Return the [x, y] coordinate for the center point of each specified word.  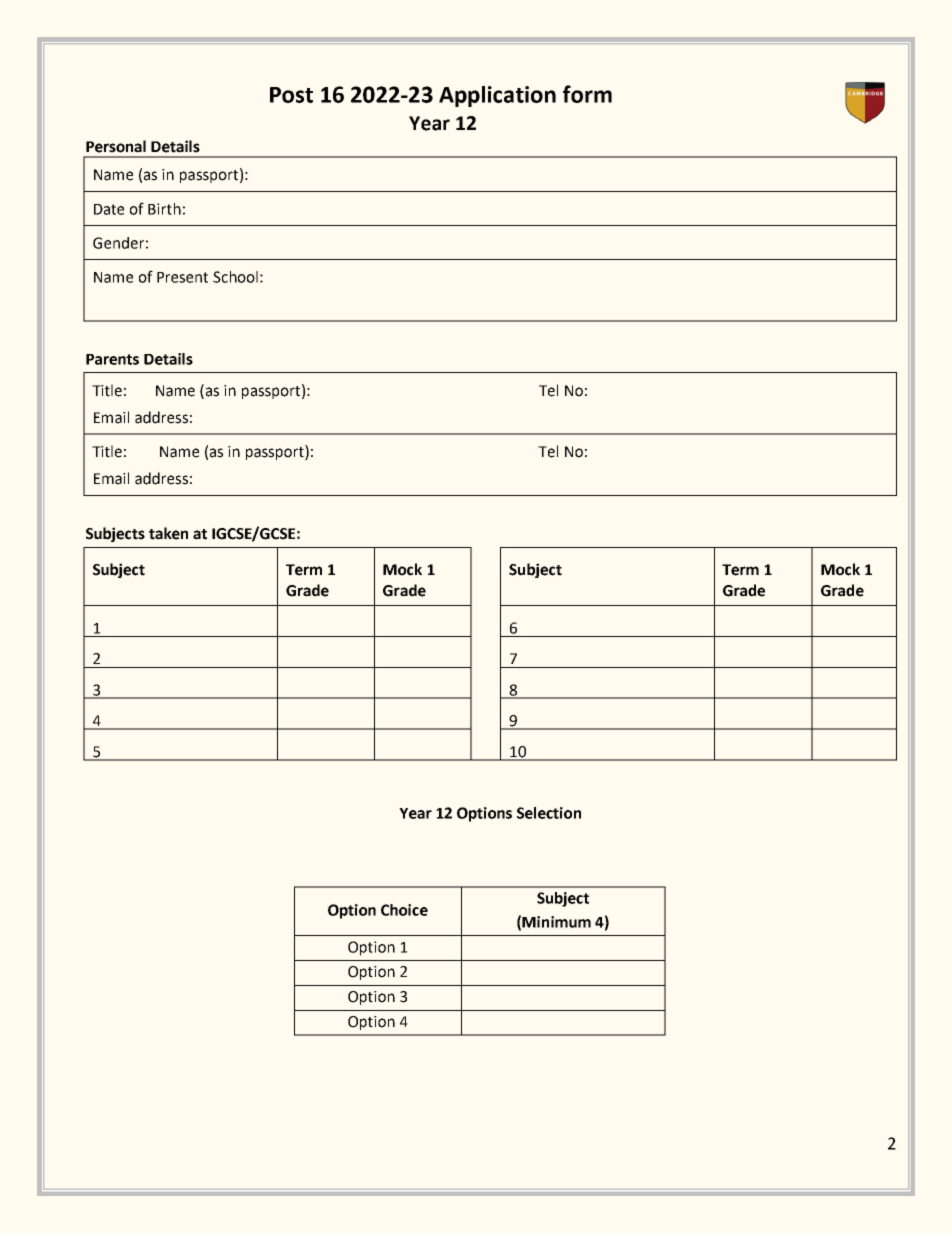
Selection [549, 813]
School [235, 277]
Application [497, 96]
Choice [404, 910]
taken [168, 533]
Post [291, 95]
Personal [116, 146]
